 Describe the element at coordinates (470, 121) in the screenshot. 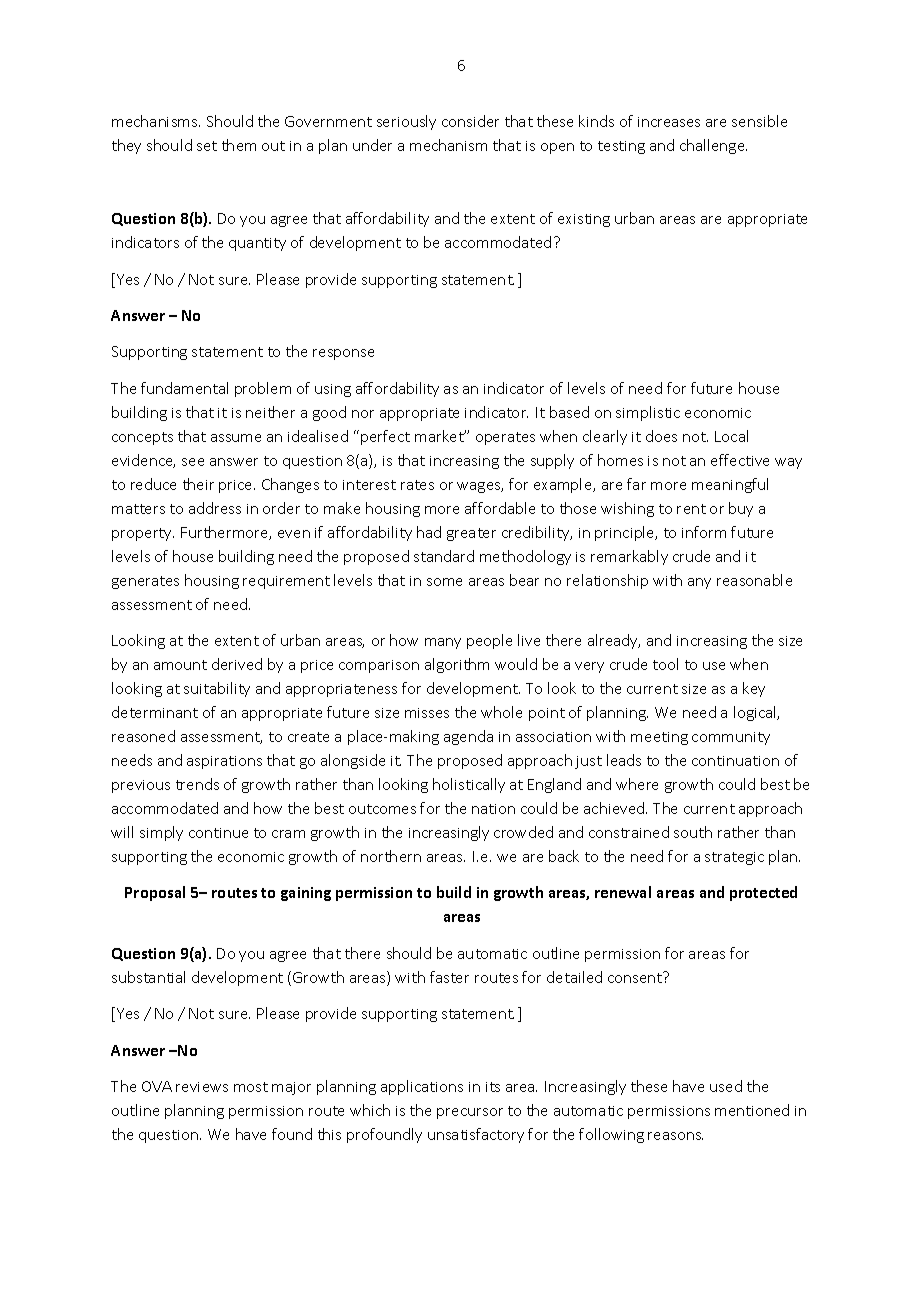

I see `consider` at that location.
